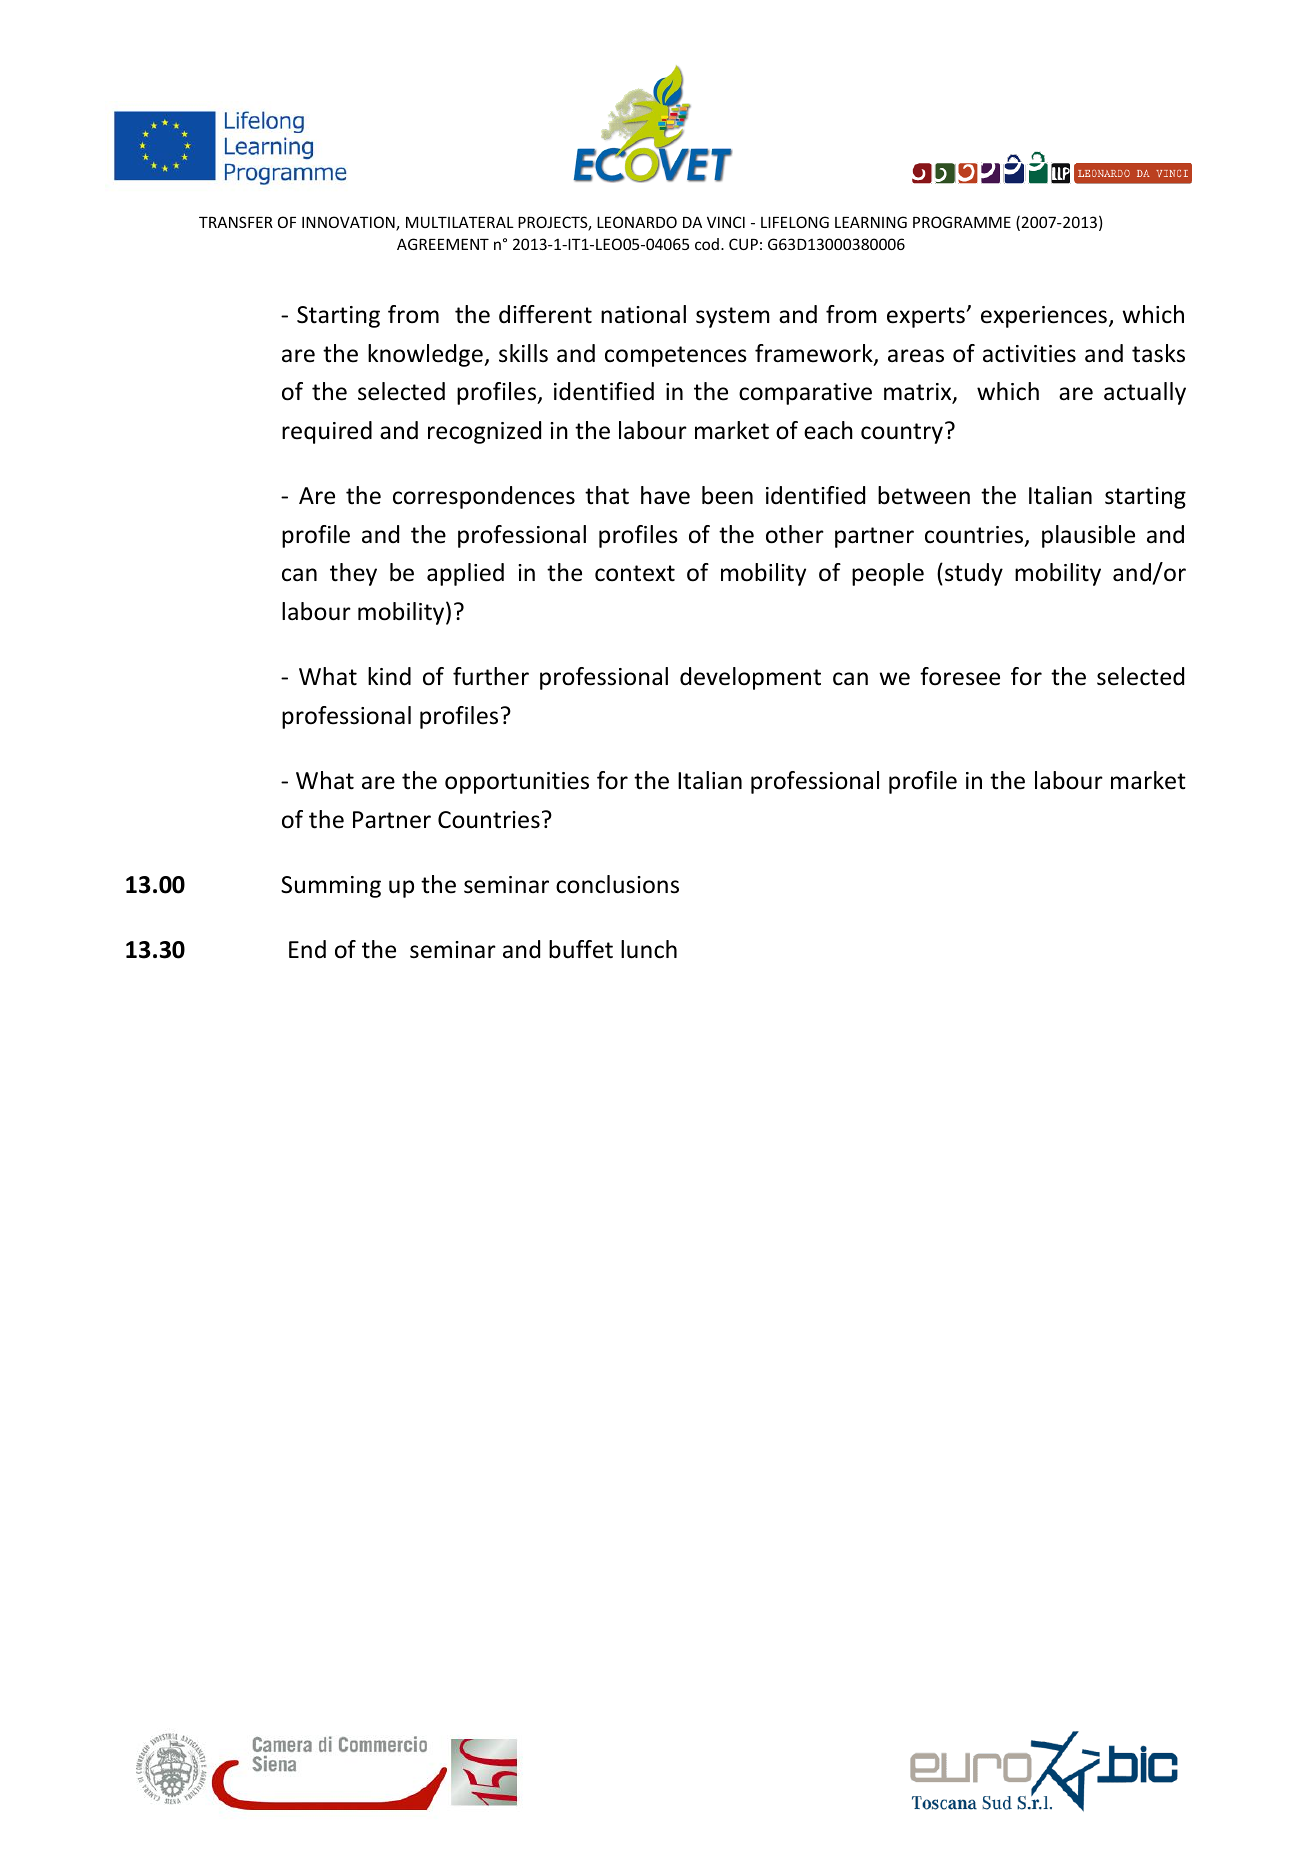 This image has width=1311, height=1854. I want to click on study, so click(974, 574).
